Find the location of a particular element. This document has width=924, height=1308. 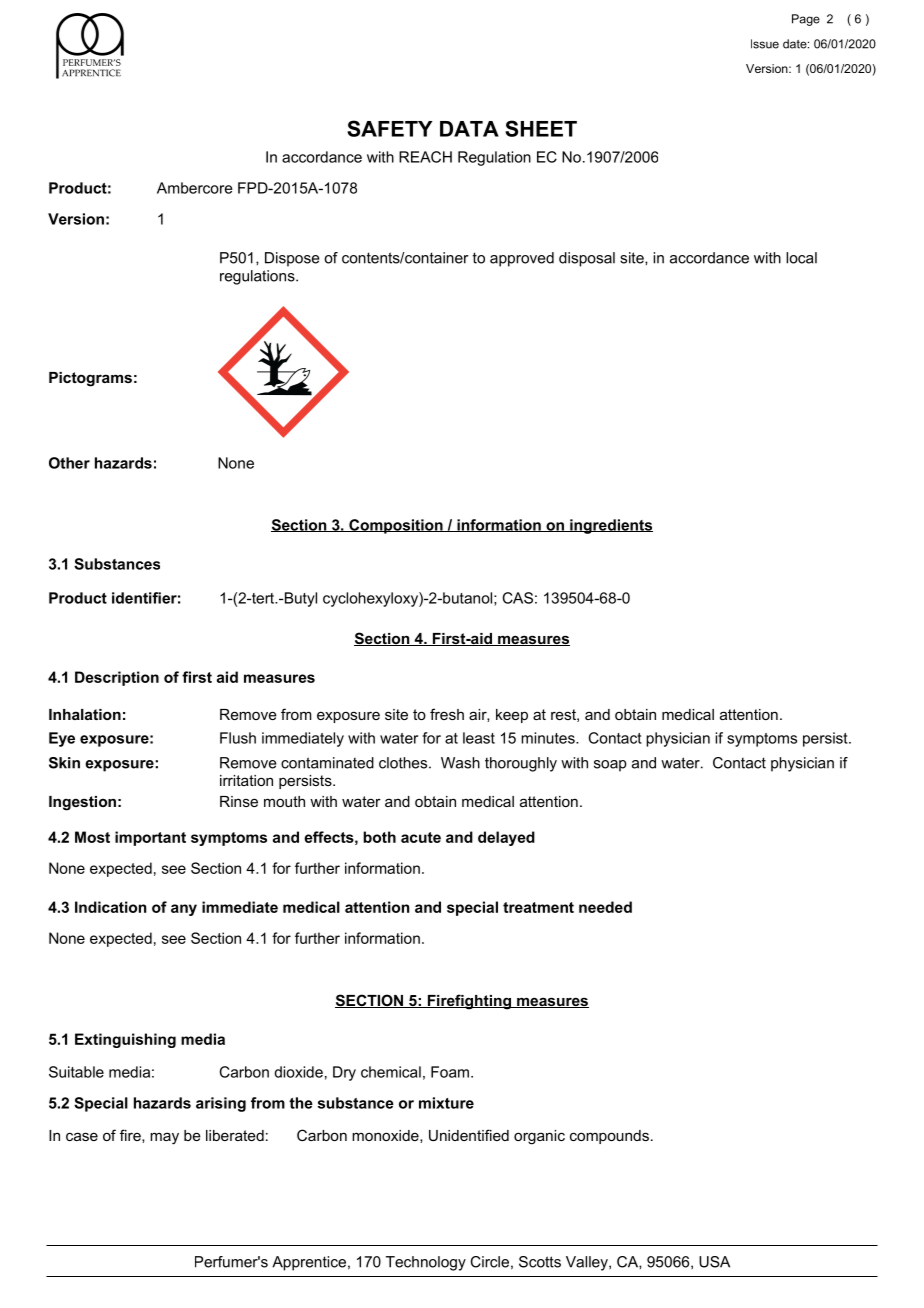

local is located at coordinates (801, 258).
